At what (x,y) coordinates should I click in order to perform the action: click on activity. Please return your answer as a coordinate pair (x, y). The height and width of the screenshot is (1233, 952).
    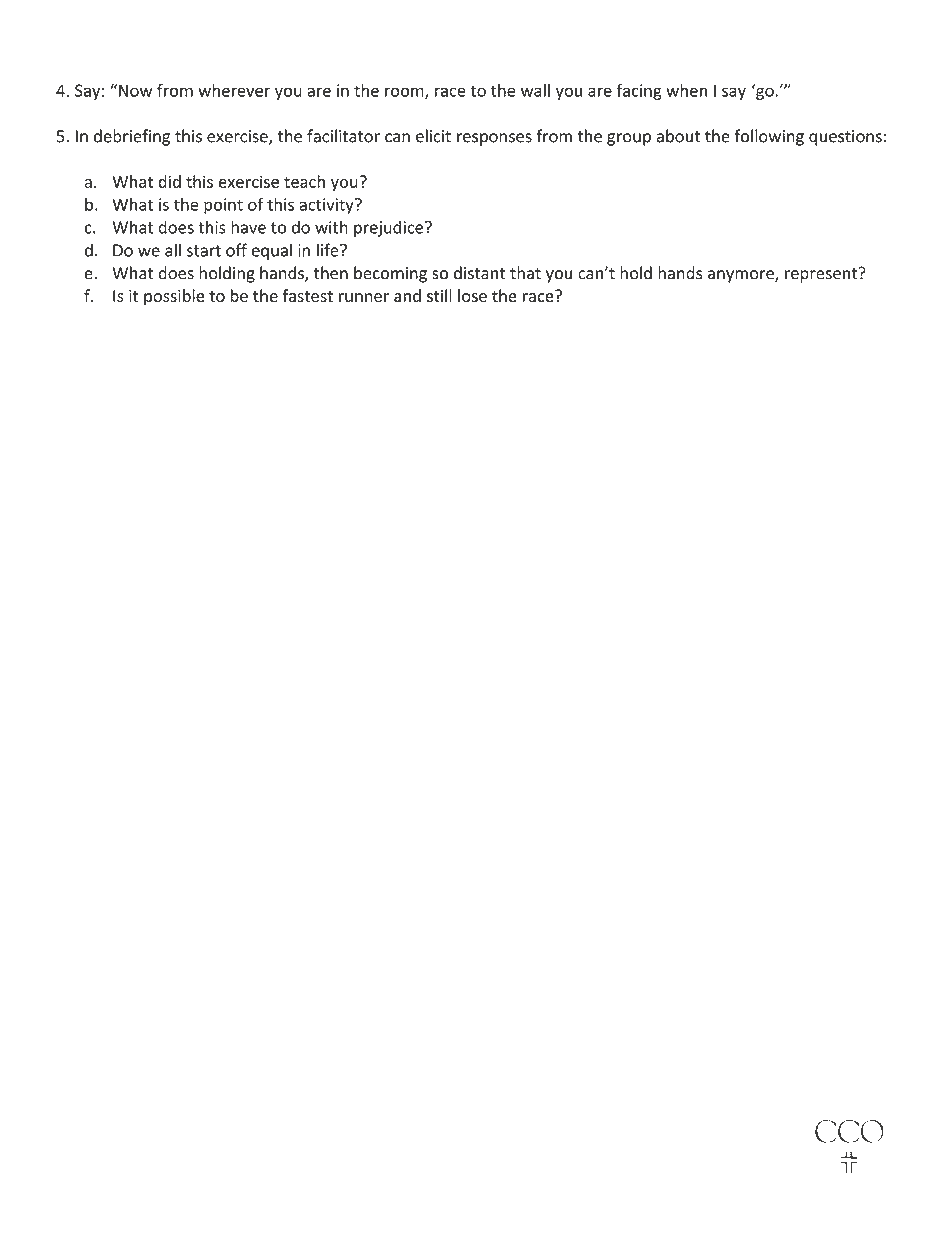
    Looking at the image, I should click on (327, 206).
